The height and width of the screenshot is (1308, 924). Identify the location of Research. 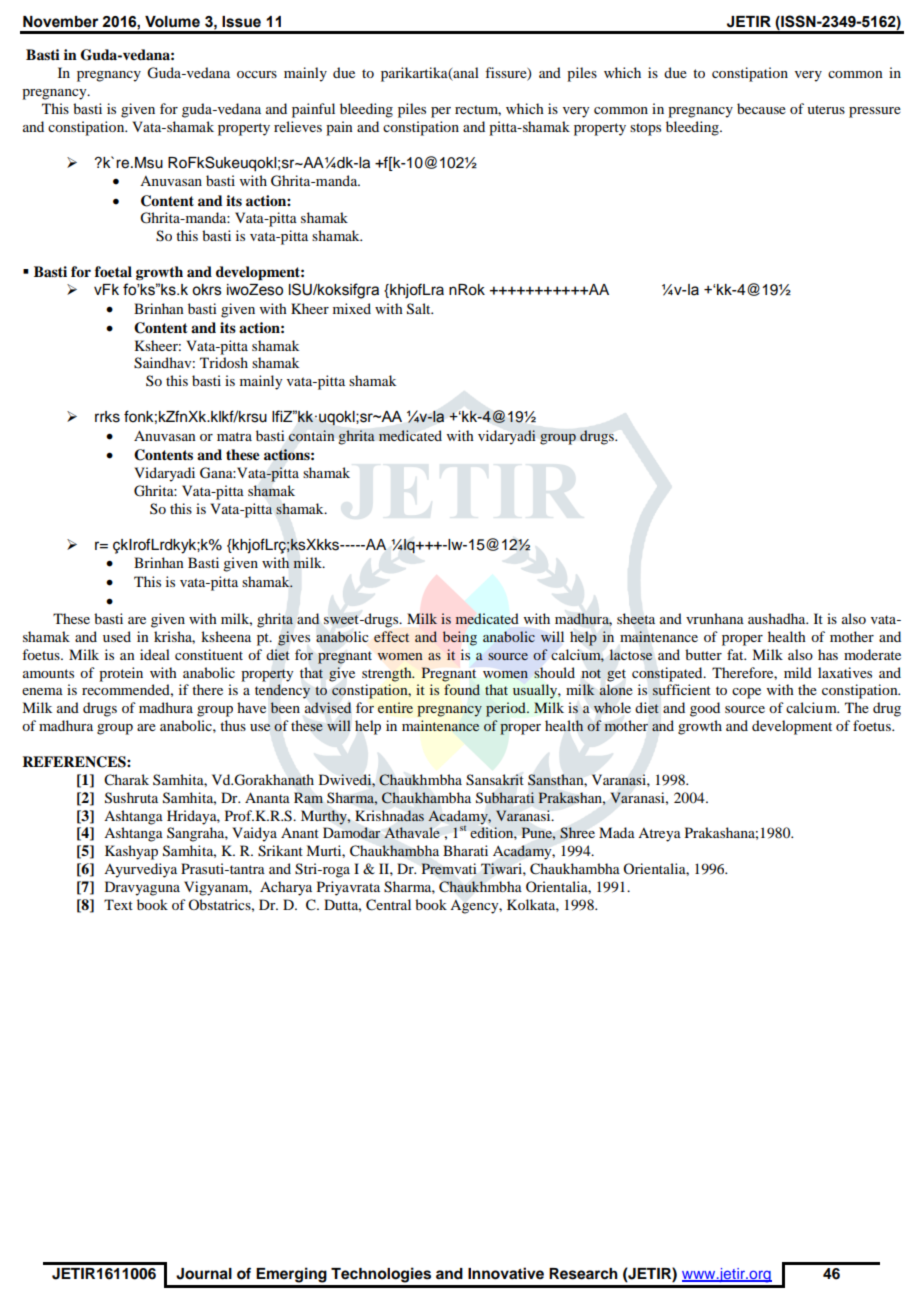
(583, 1274).
